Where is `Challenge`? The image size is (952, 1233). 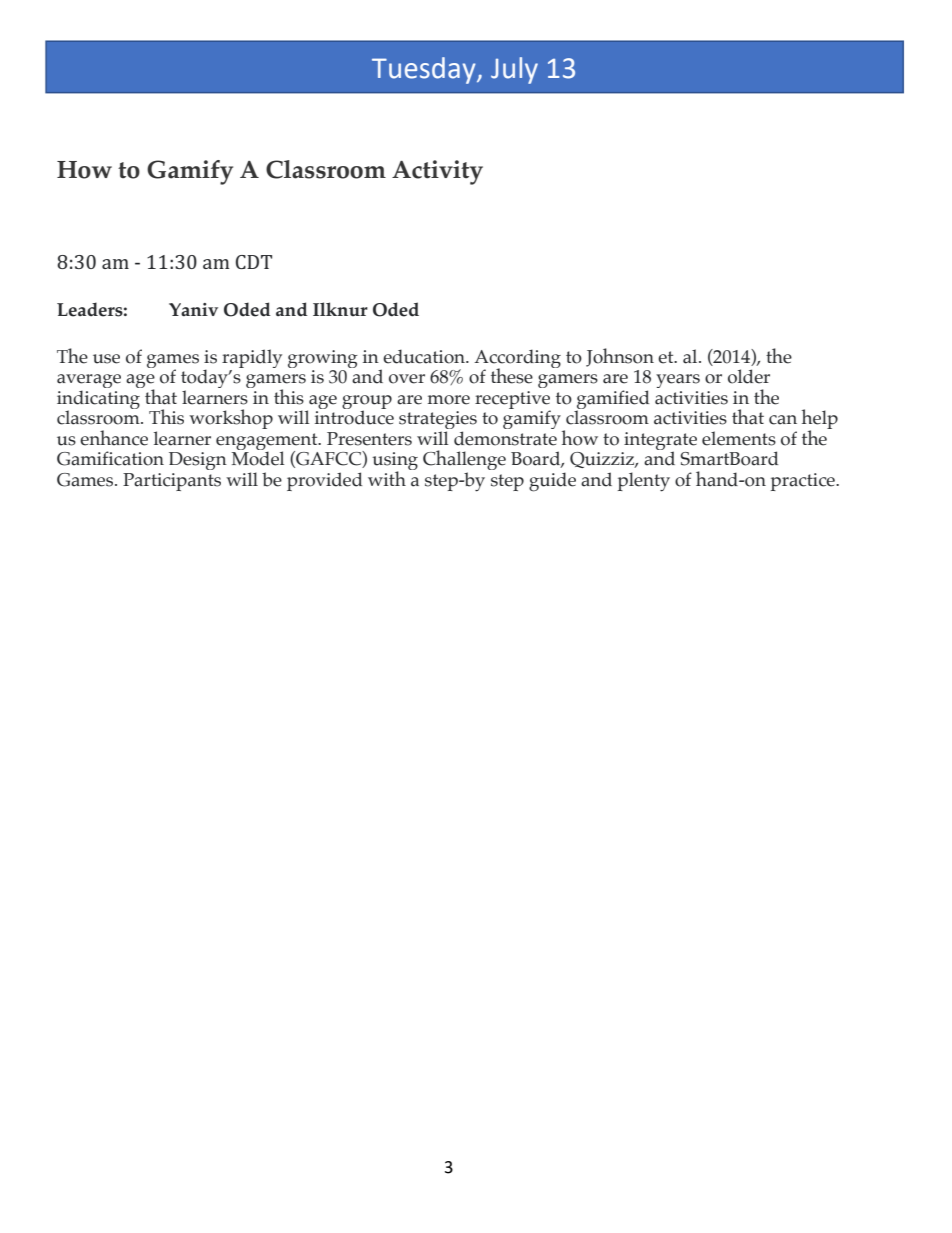
Challenge is located at coordinates (464, 461).
